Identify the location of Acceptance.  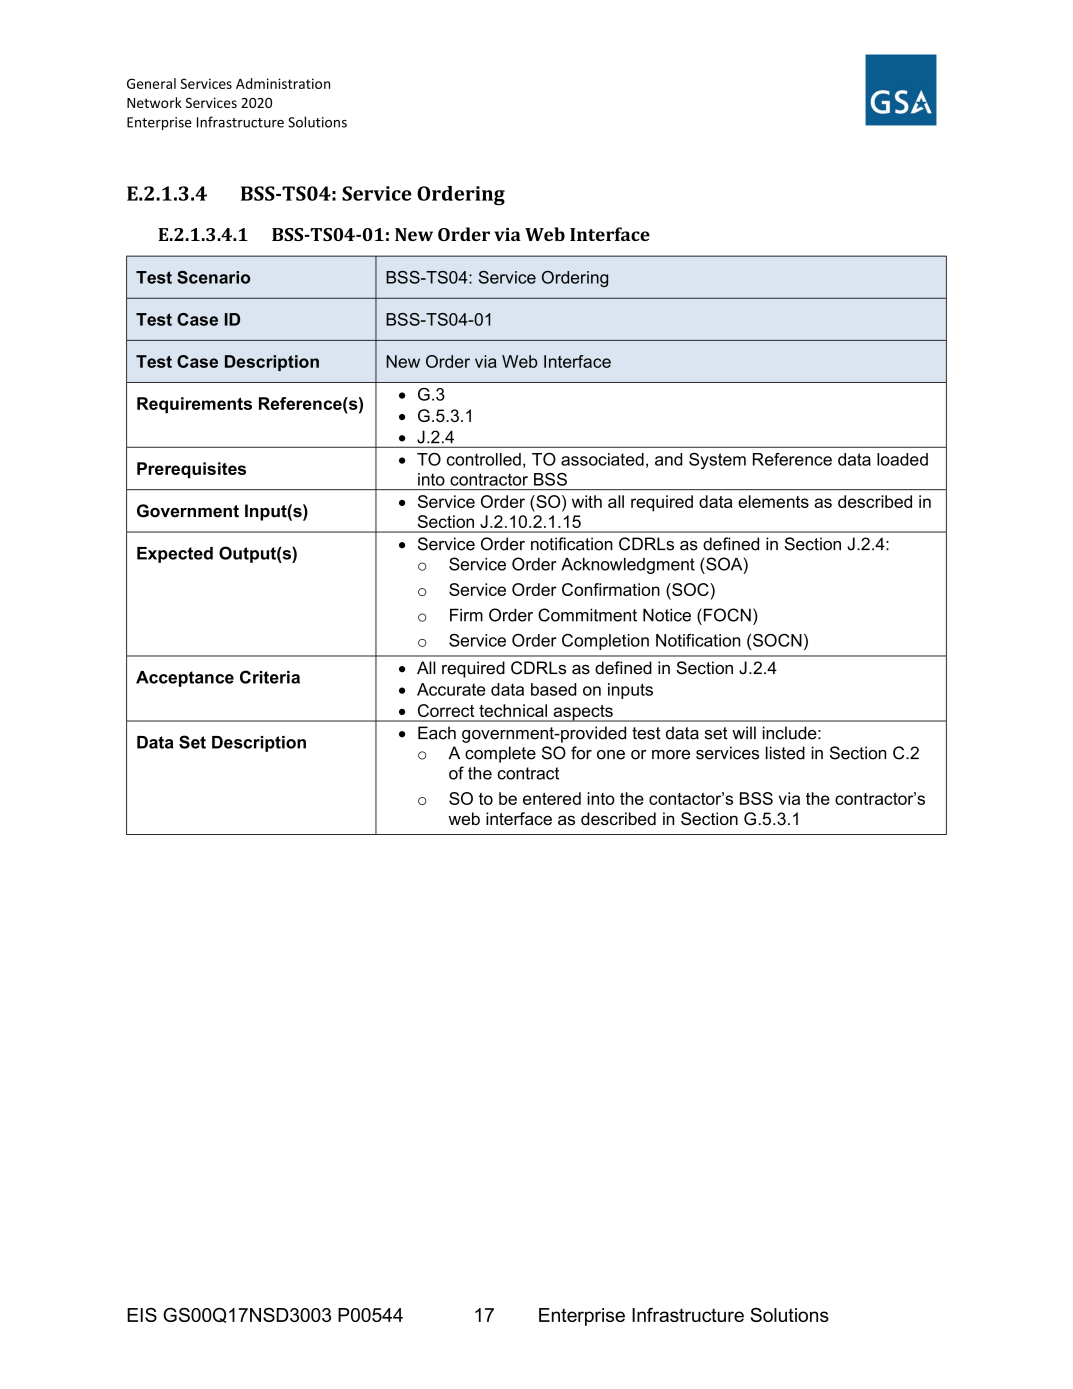
(185, 679).
